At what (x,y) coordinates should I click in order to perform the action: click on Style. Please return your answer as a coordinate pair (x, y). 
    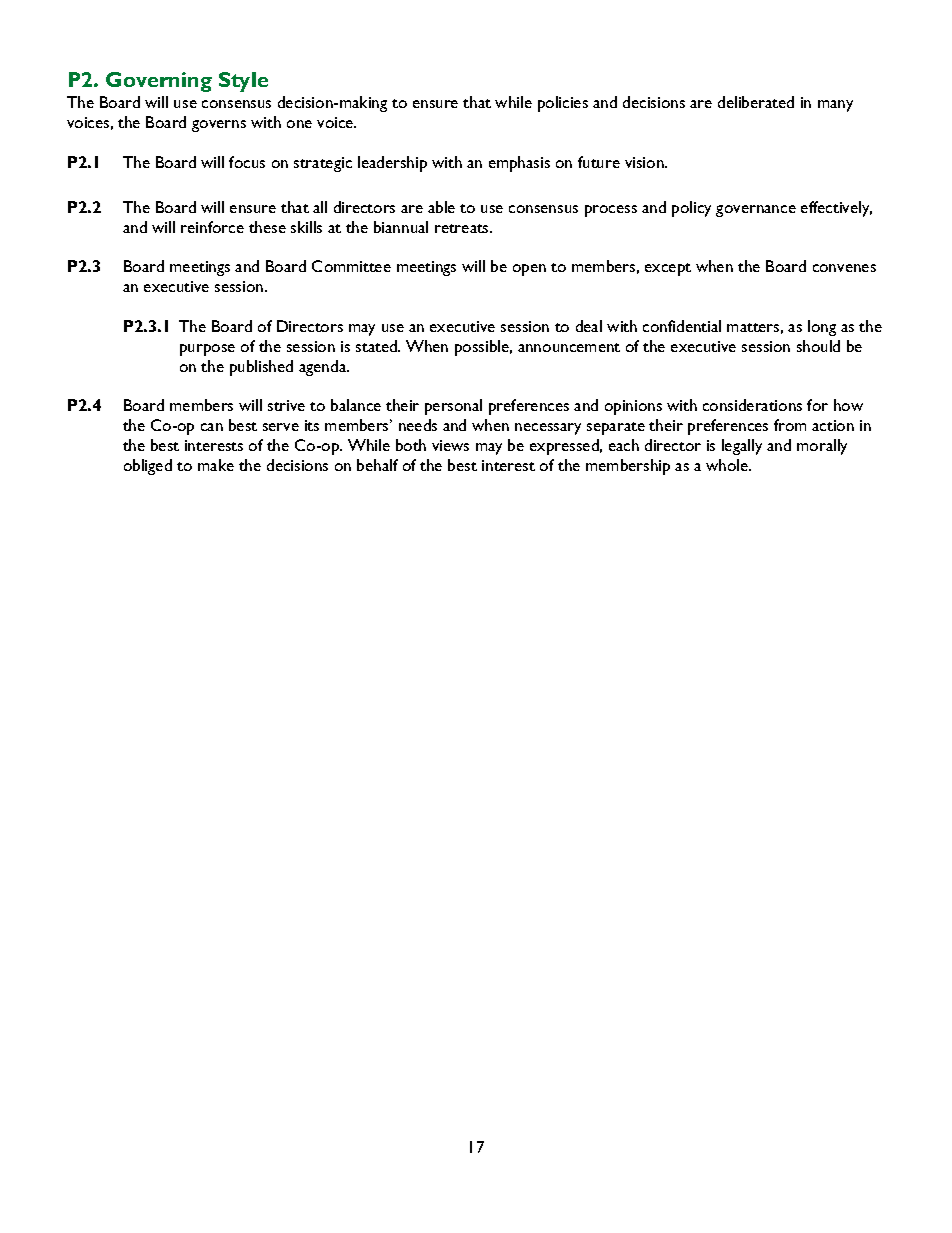
    Looking at the image, I should click on (243, 82).
